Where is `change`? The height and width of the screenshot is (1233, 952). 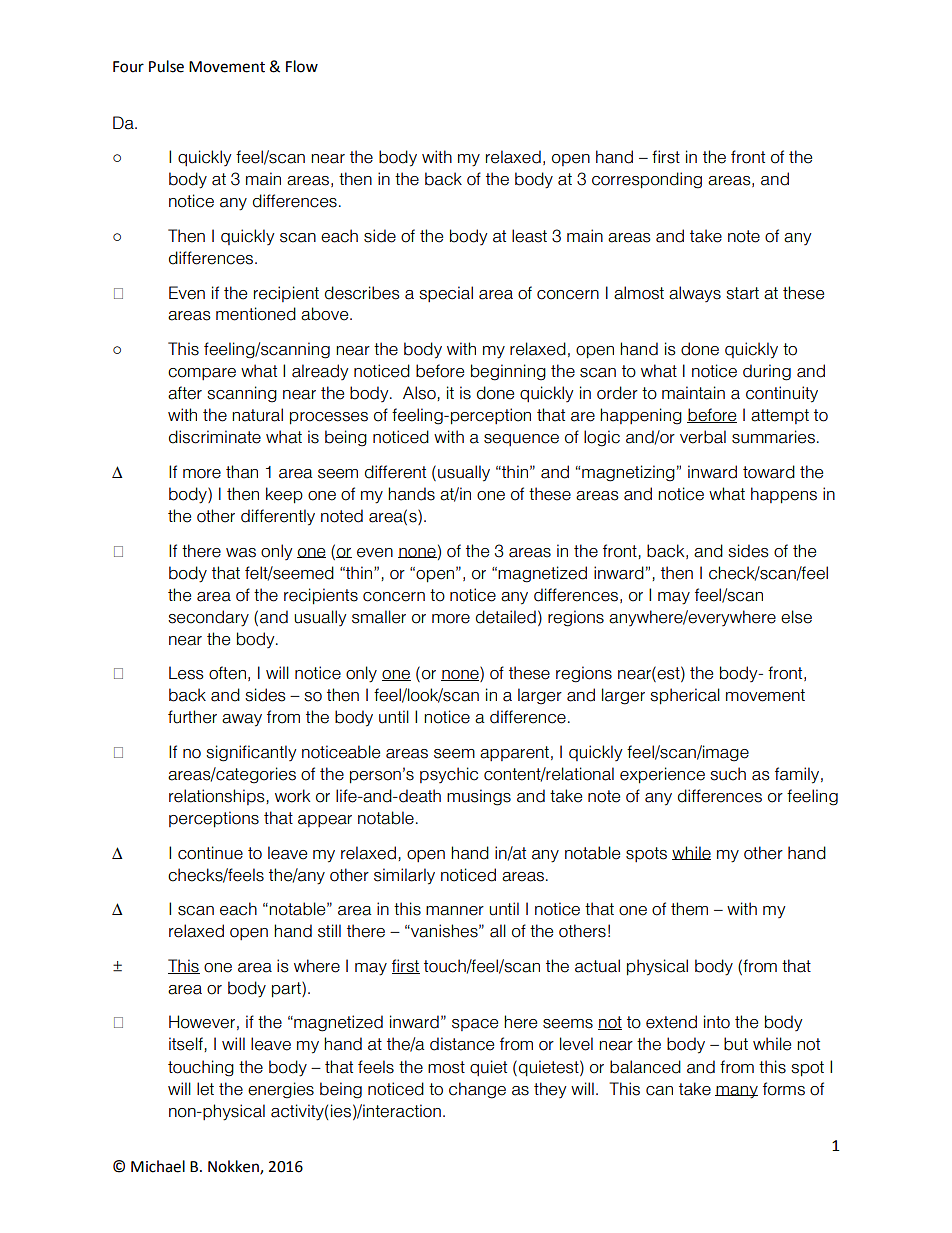 change is located at coordinates (477, 1090).
